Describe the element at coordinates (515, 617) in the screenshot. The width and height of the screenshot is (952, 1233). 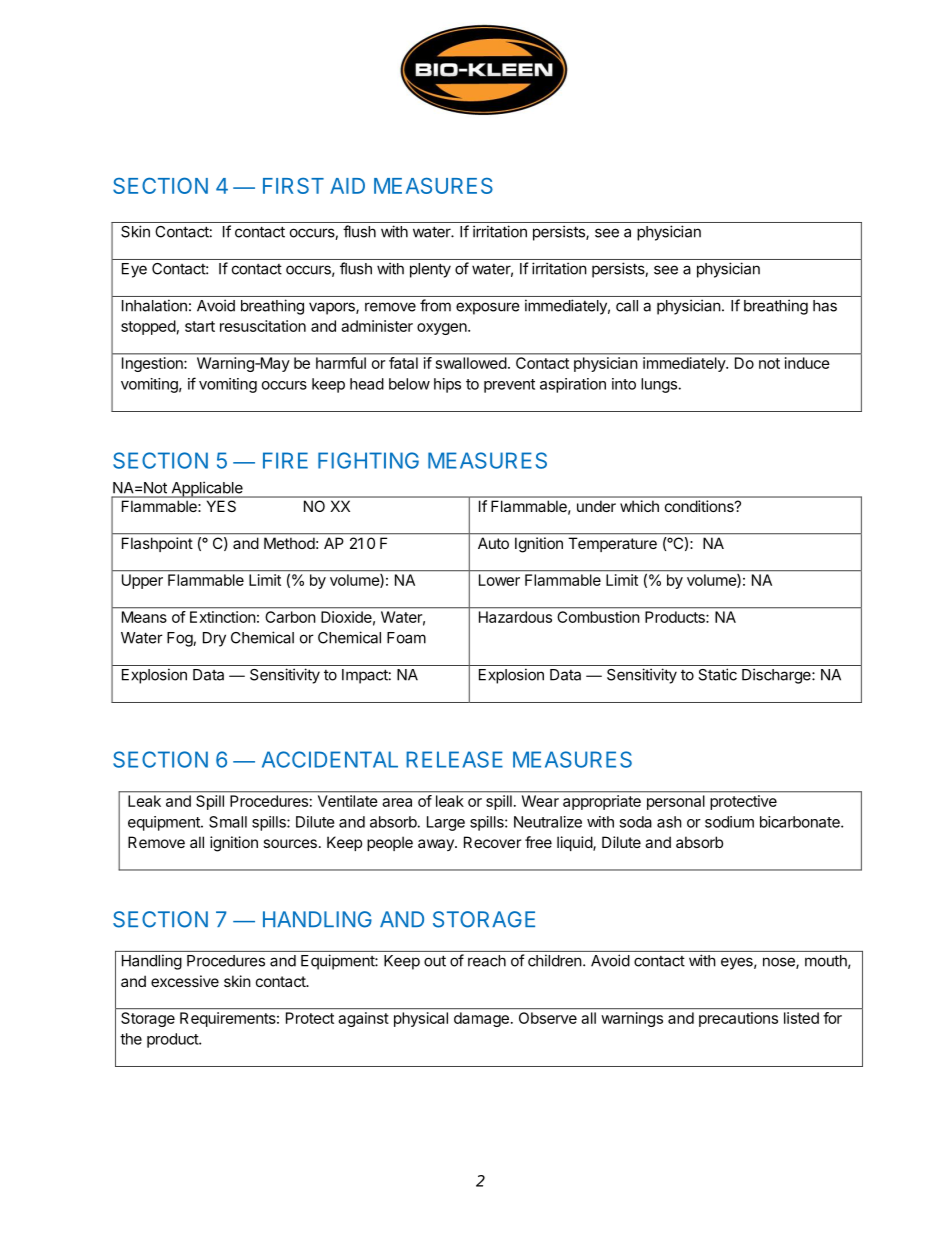
I see `Hazardous` at that location.
